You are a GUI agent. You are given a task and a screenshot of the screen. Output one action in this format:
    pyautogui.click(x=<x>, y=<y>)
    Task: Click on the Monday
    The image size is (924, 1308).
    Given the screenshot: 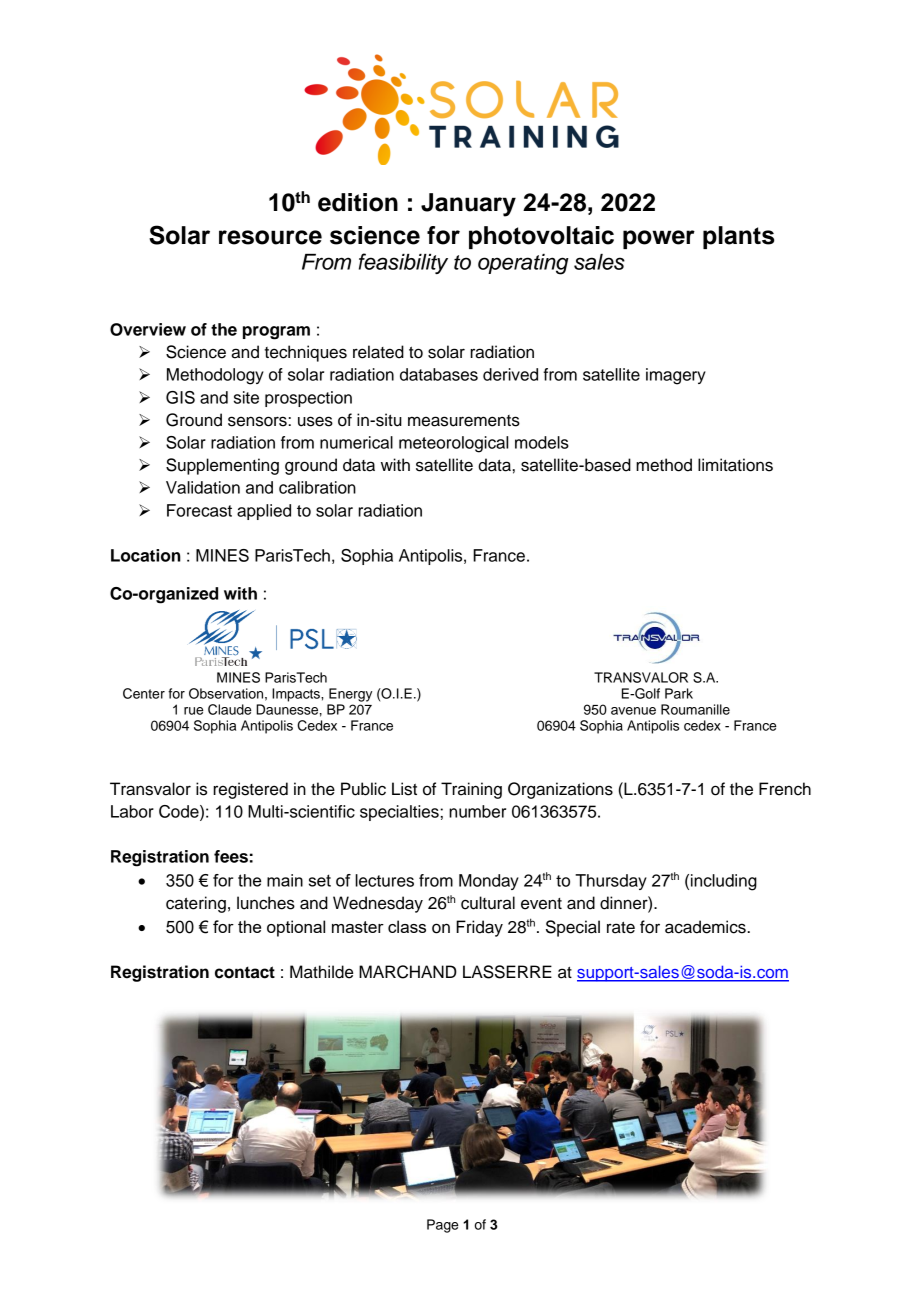 What is the action you would take?
    pyautogui.click(x=489, y=882)
